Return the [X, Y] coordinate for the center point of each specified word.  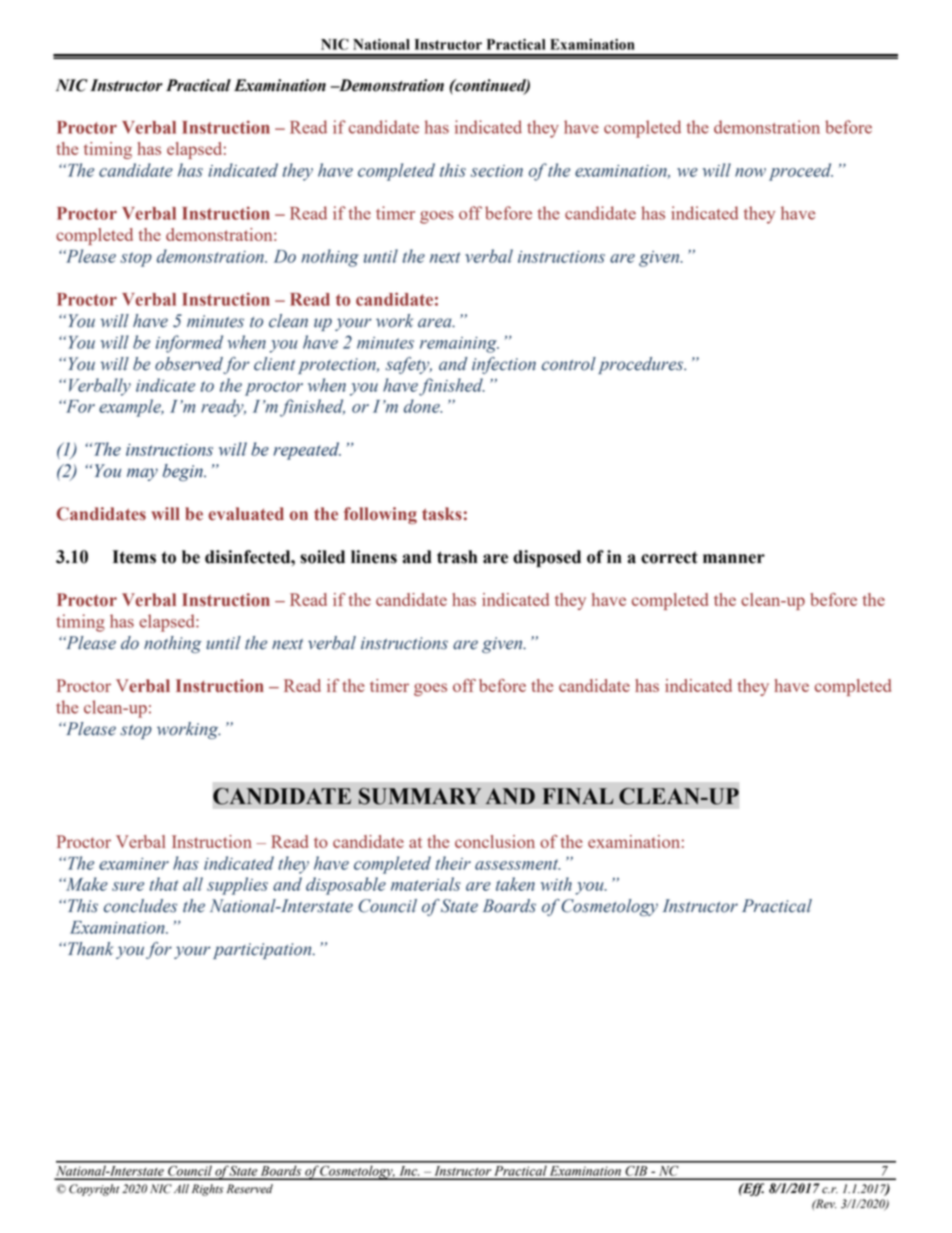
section [497, 171]
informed [189, 344]
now [750, 172]
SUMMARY [420, 796]
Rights [207, 1190]
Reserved [250, 1189]
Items [134, 557]
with [556, 884]
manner [734, 559]
